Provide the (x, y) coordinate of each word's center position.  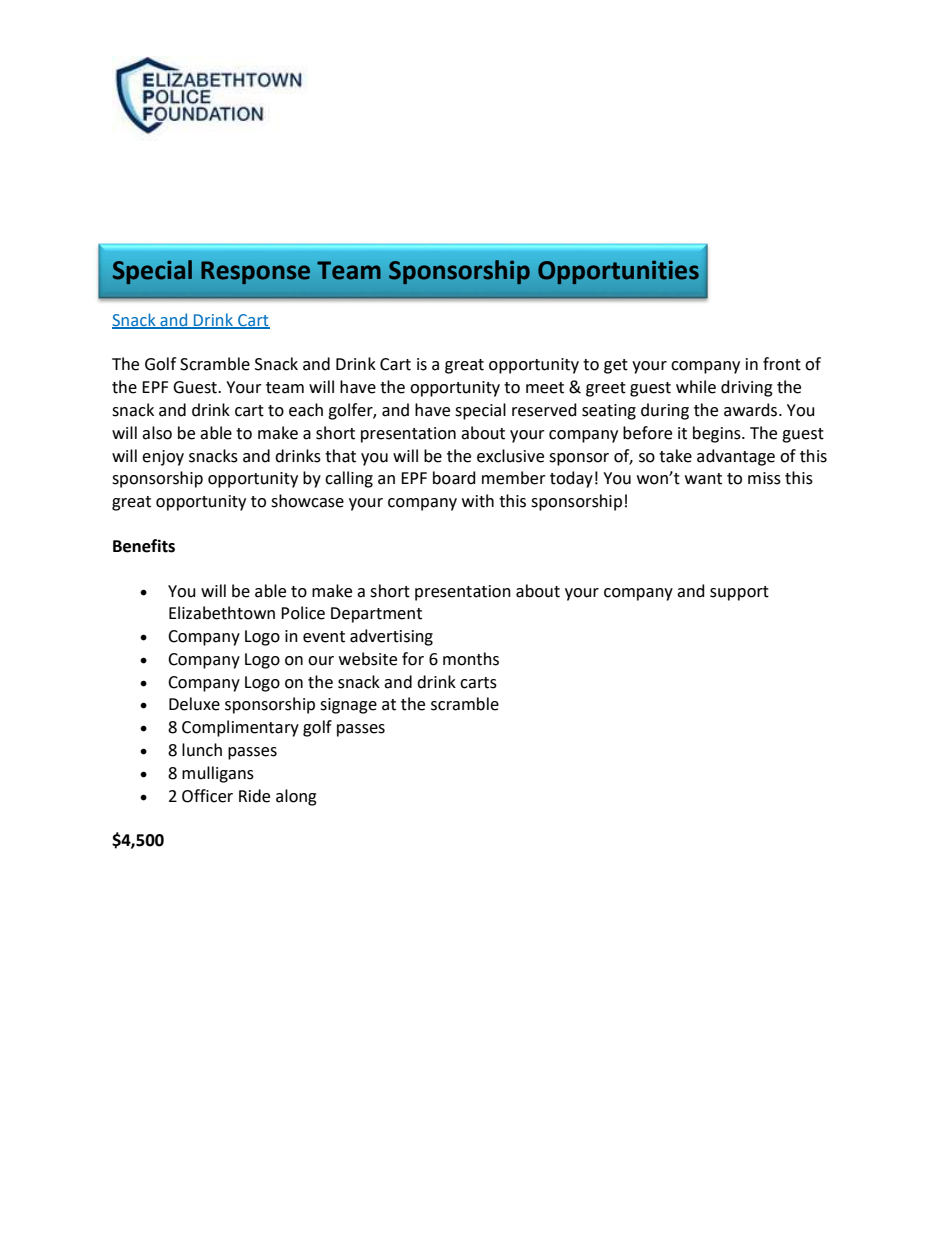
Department (376, 615)
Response (255, 272)
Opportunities (618, 272)
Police (303, 613)
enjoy (163, 458)
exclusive (510, 456)
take (675, 456)
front (782, 364)
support (739, 593)
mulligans (218, 774)
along (296, 797)
